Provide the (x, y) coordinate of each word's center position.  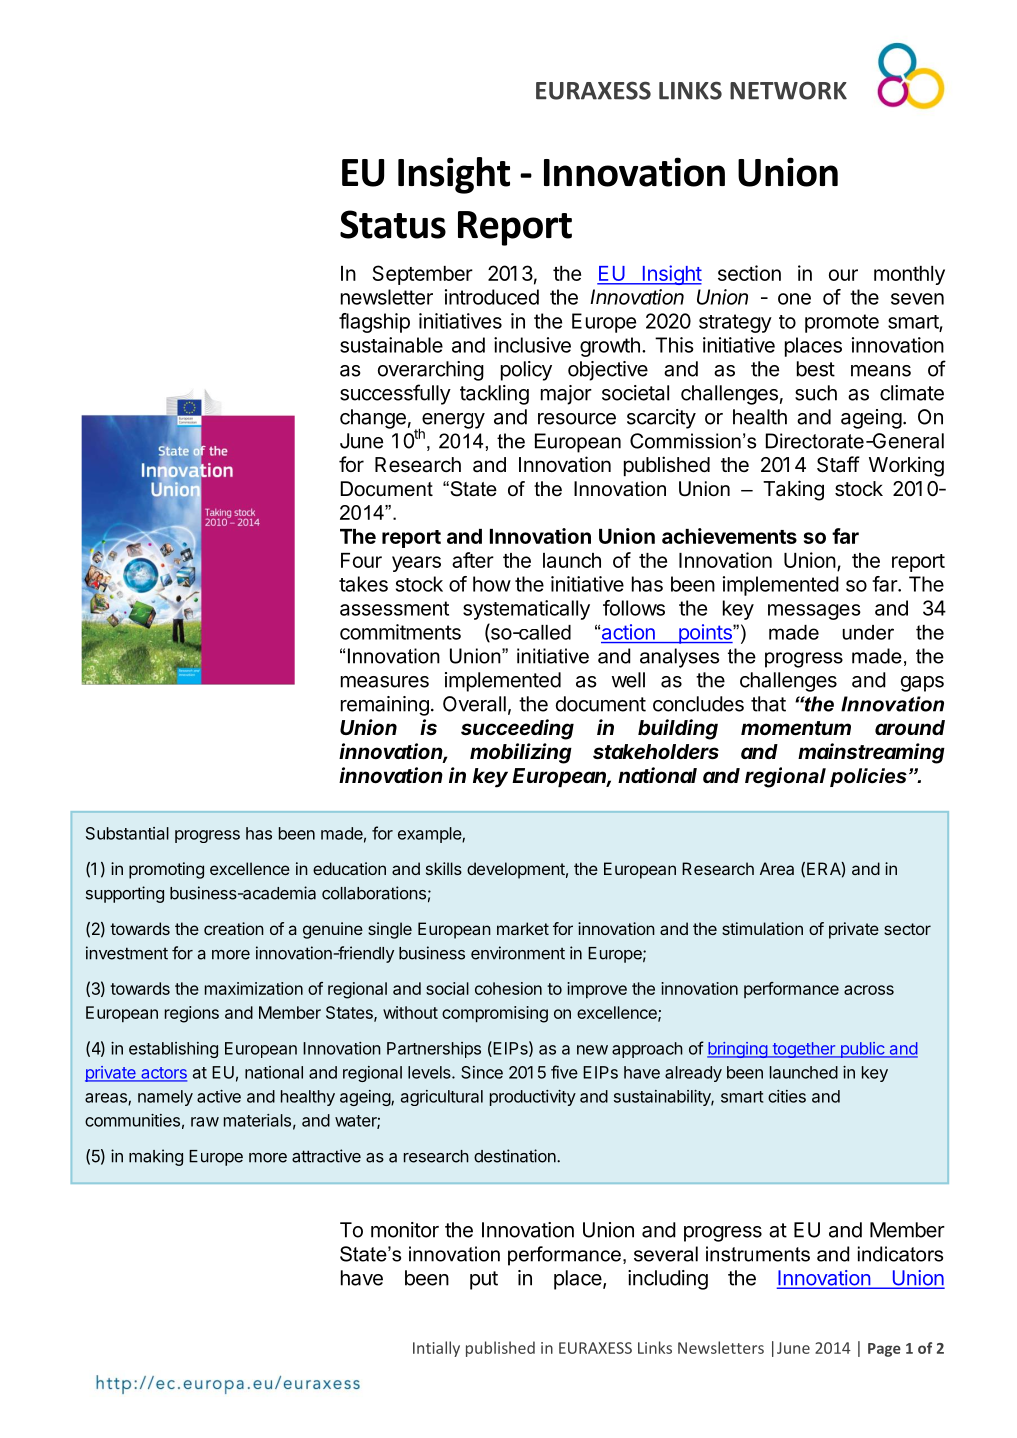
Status (393, 224)
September (423, 275)
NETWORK (788, 90)
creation (234, 928)
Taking (793, 490)
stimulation (762, 928)
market (523, 928)
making (156, 1157)
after (473, 560)
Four (361, 560)
